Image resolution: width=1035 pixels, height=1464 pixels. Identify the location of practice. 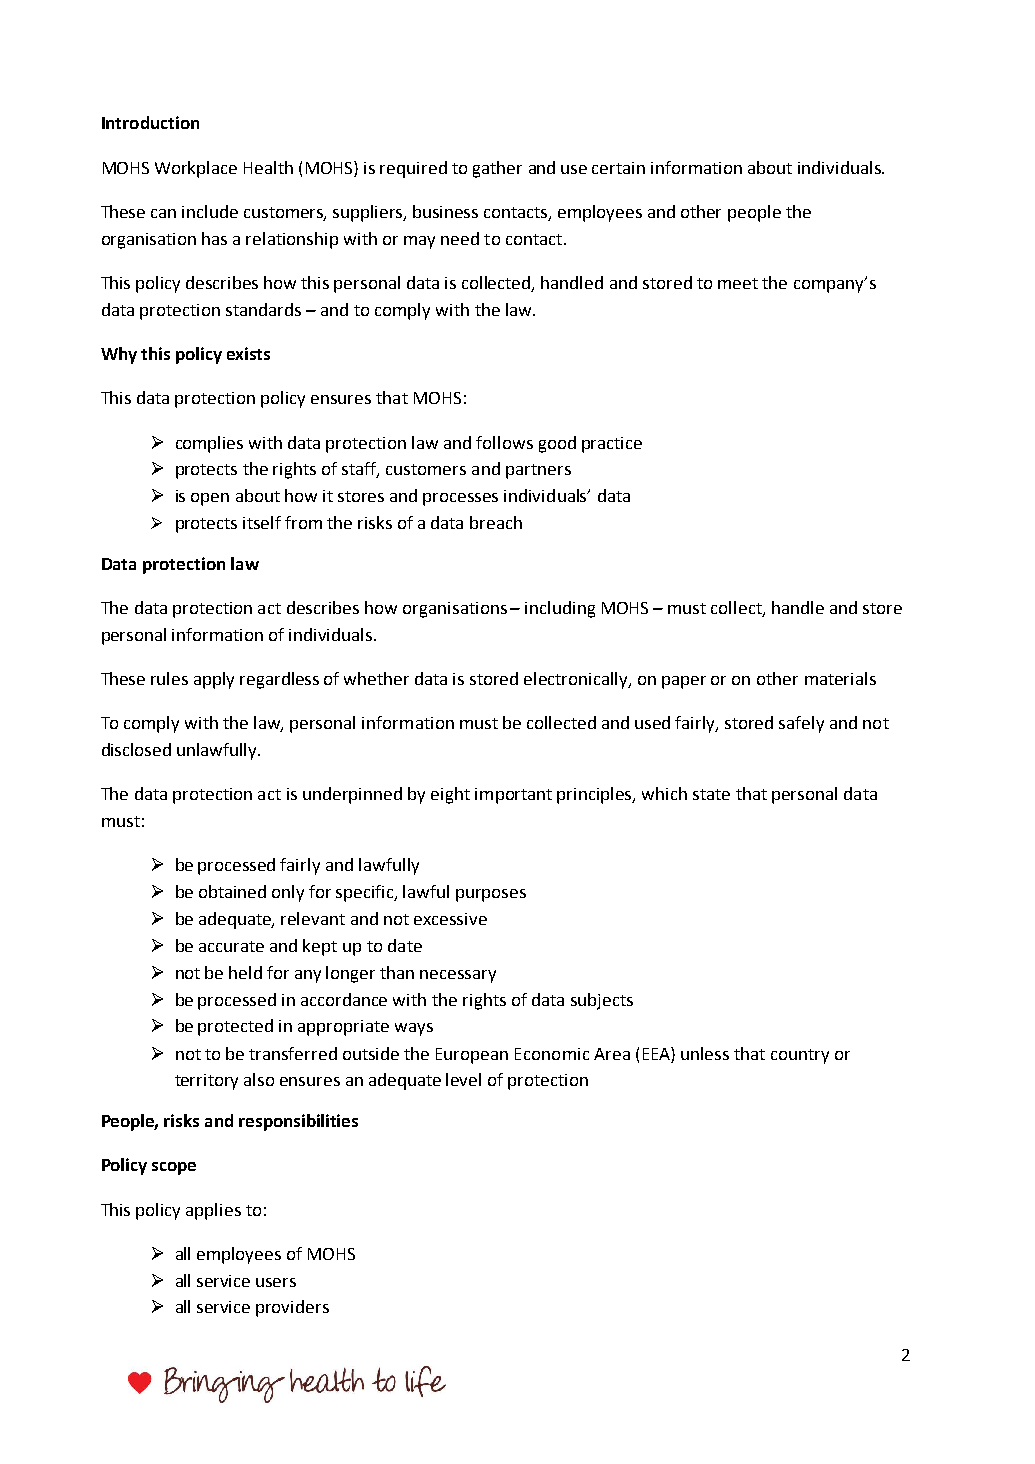
(612, 445).
